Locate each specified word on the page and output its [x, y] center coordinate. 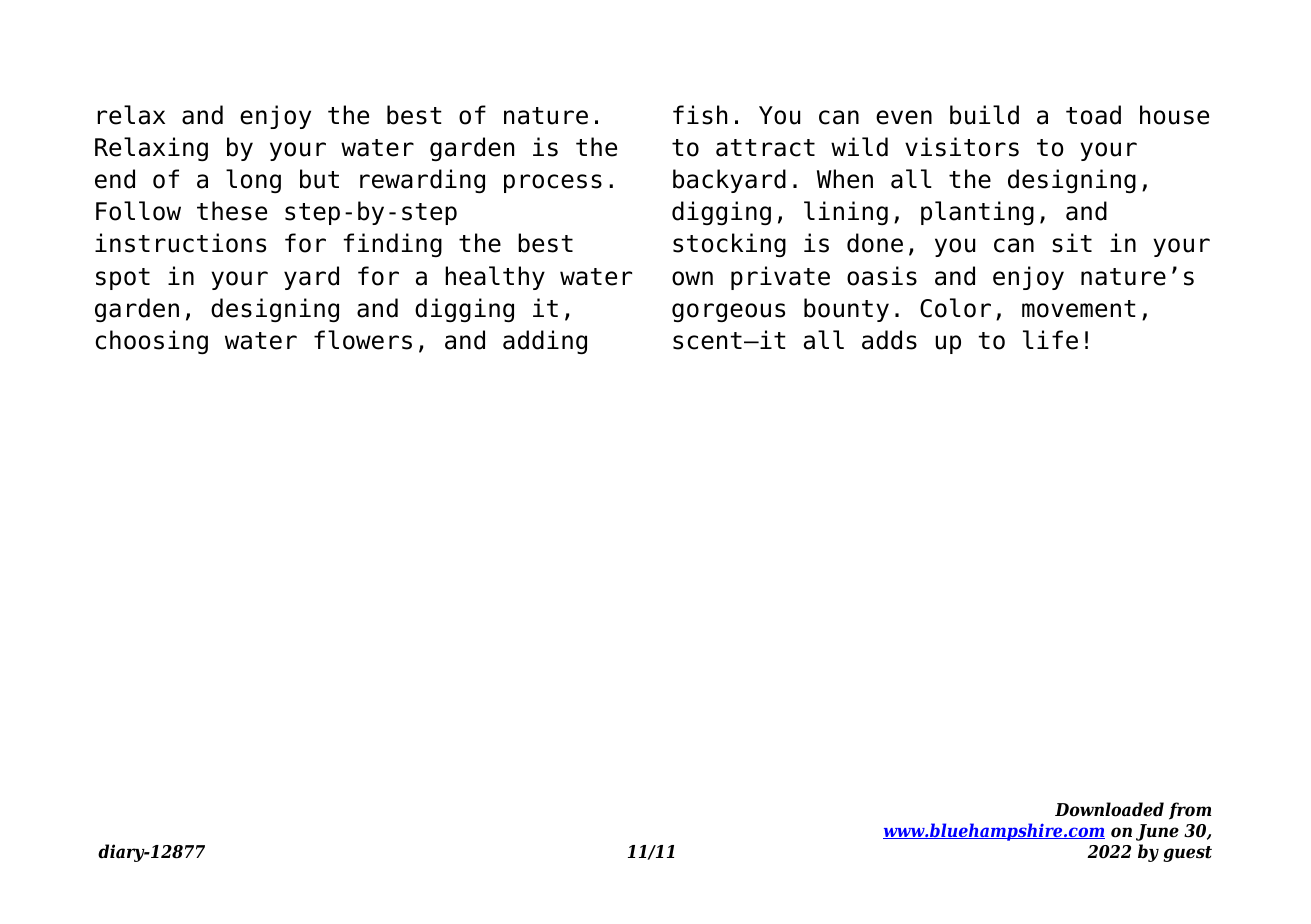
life [1050, 340]
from [1190, 811]
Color [955, 308]
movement [1079, 309]
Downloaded [1109, 809]
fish [700, 115]
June [1157, 832]
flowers [363, 340]
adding [545, 342]
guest [1187, 854]
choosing [152, 342]
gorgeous [728, 312]
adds [889, 340]
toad [1093, 115]
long [253, 181]
